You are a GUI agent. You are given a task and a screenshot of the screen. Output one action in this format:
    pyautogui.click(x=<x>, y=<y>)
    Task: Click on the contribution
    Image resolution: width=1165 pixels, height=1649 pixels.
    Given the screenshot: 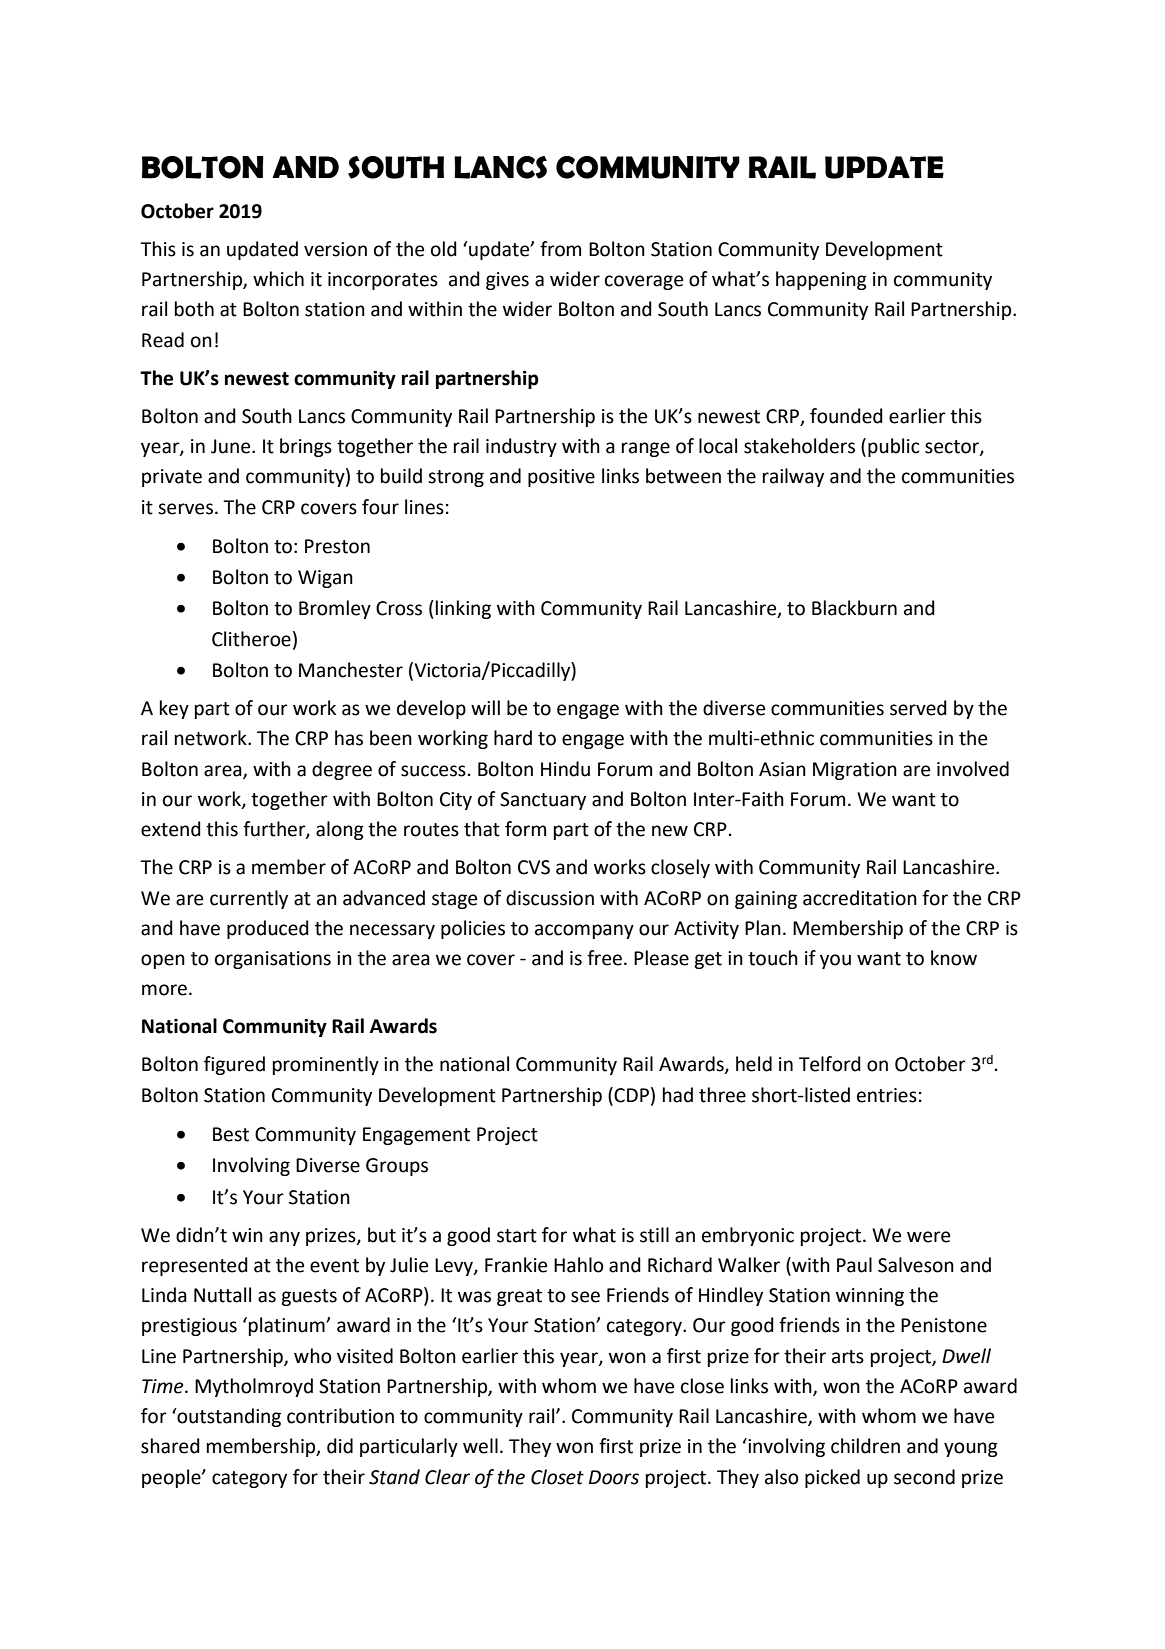 What is the action you would take?
    pyautogui.click(x=340, y=1416)
